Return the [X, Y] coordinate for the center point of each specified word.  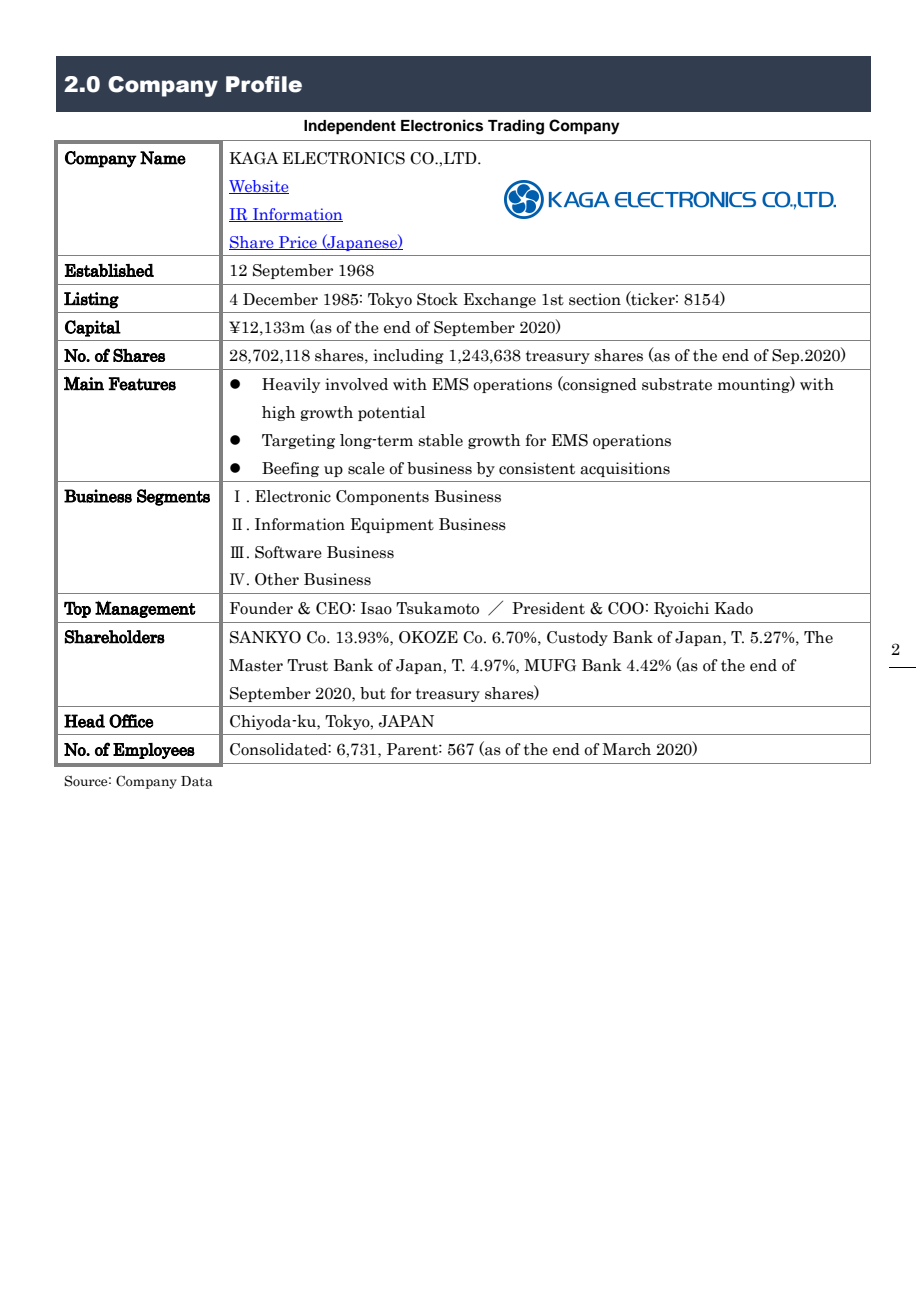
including [408, 356]
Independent [350, 127]
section [595, 299]
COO [626, 608]
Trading [516, 127]
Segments [173, 497]
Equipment [392, 525]
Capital [93, 328]
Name [163, 158]
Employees [154, 751]
